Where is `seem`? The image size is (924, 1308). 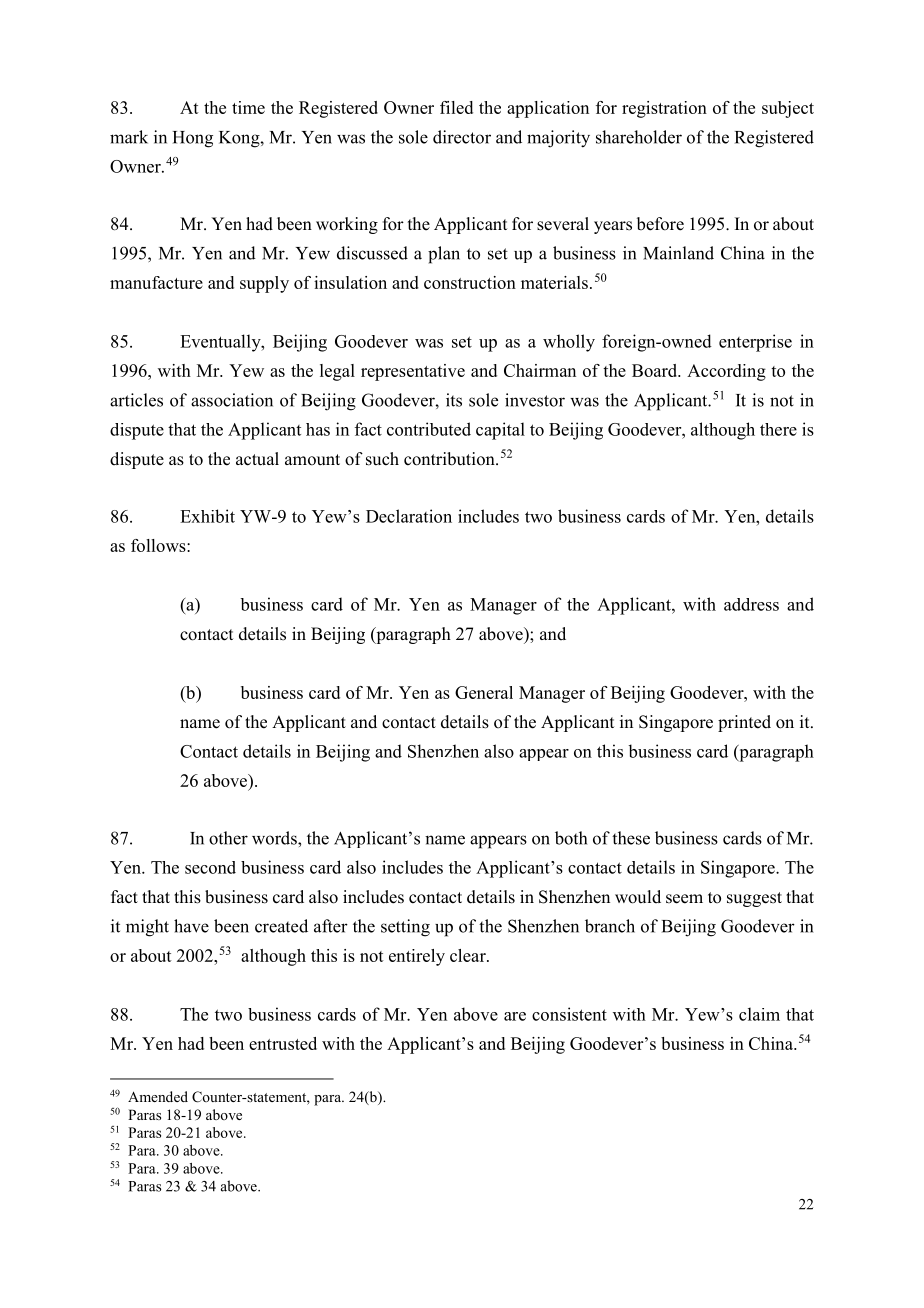 seem is located at coordinates (684, 899).
